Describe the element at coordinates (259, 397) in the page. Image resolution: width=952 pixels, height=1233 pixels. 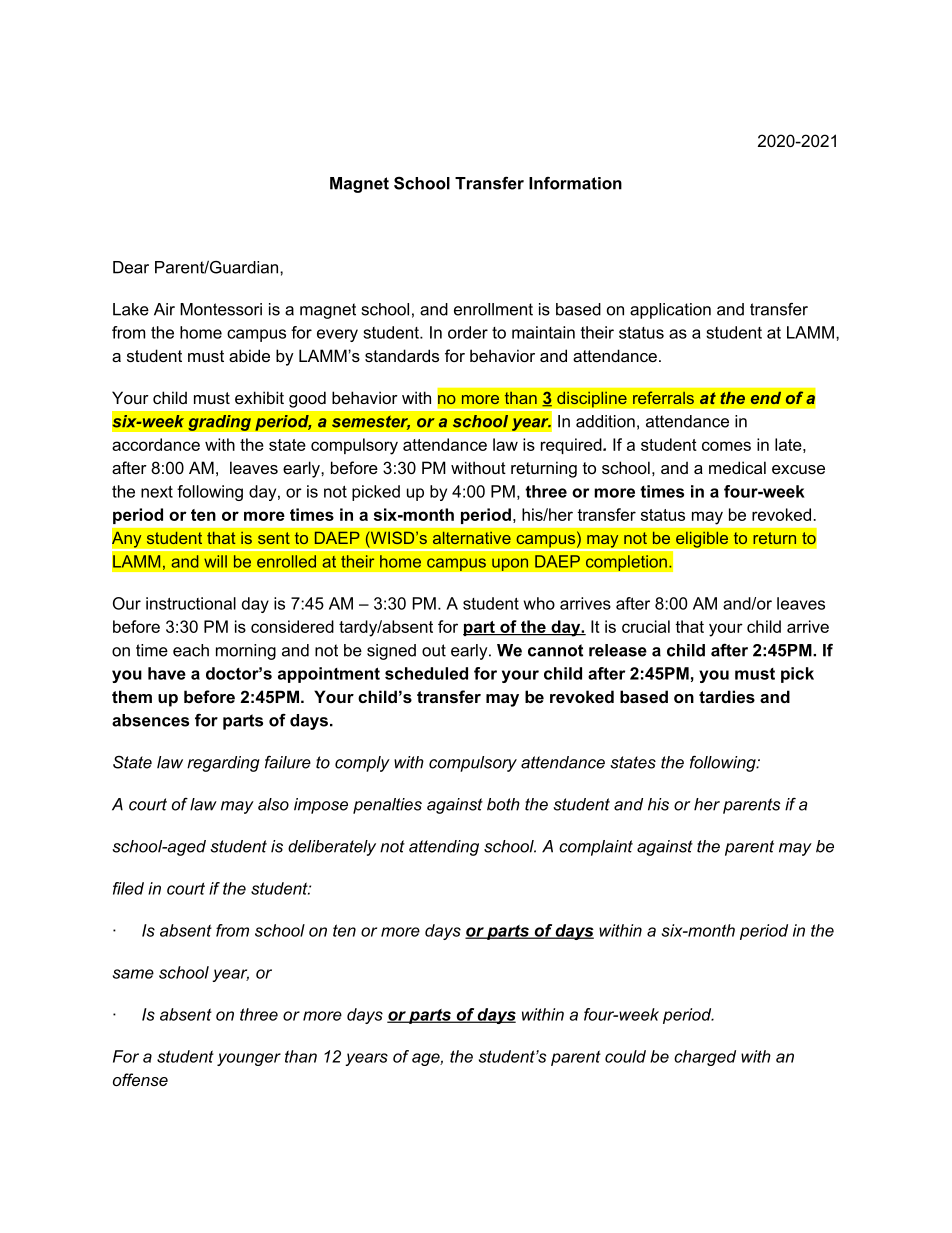
I see `exhibit` at that location.
